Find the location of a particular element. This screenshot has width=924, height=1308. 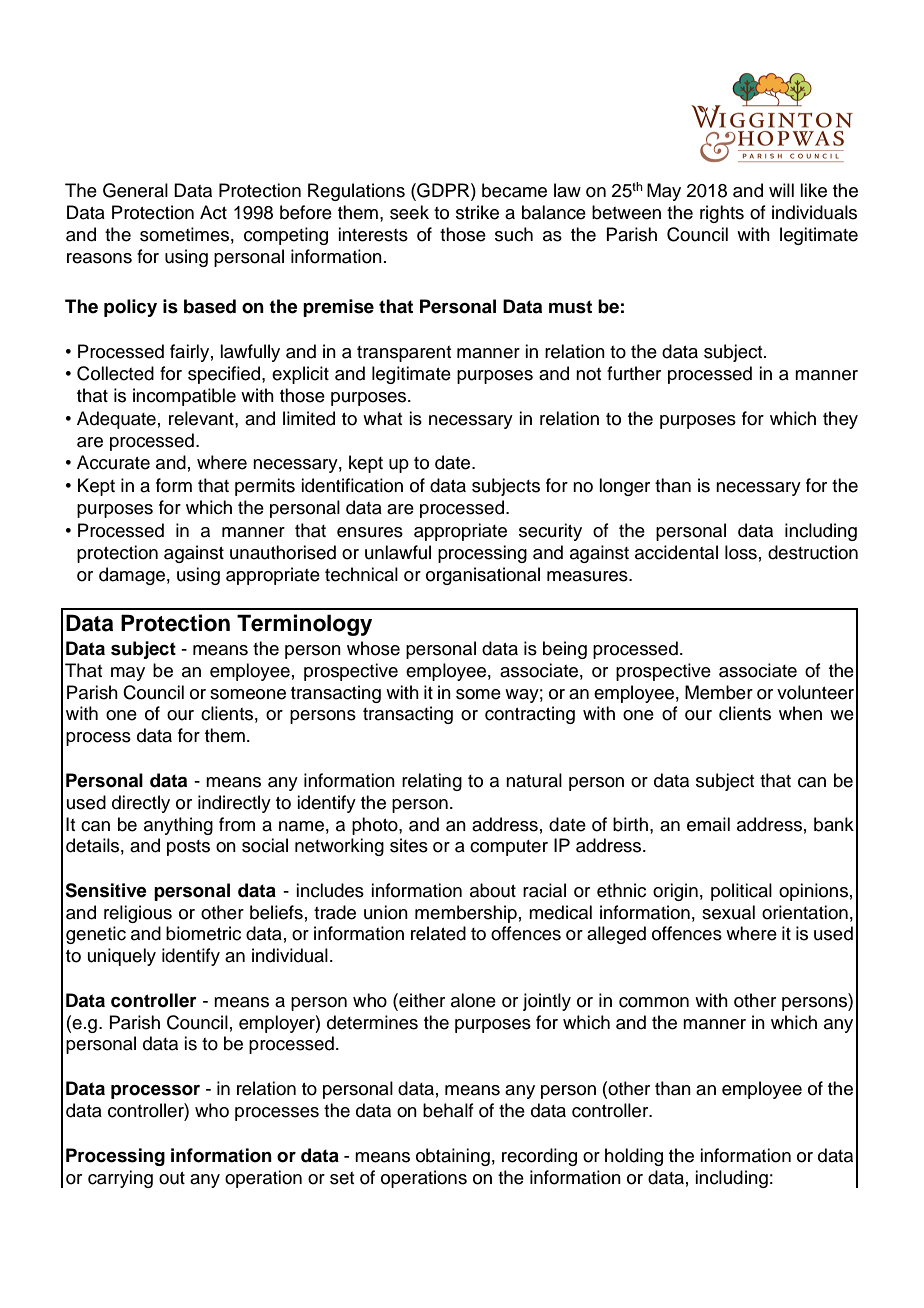

permits is located at coordinates (265, 487).
